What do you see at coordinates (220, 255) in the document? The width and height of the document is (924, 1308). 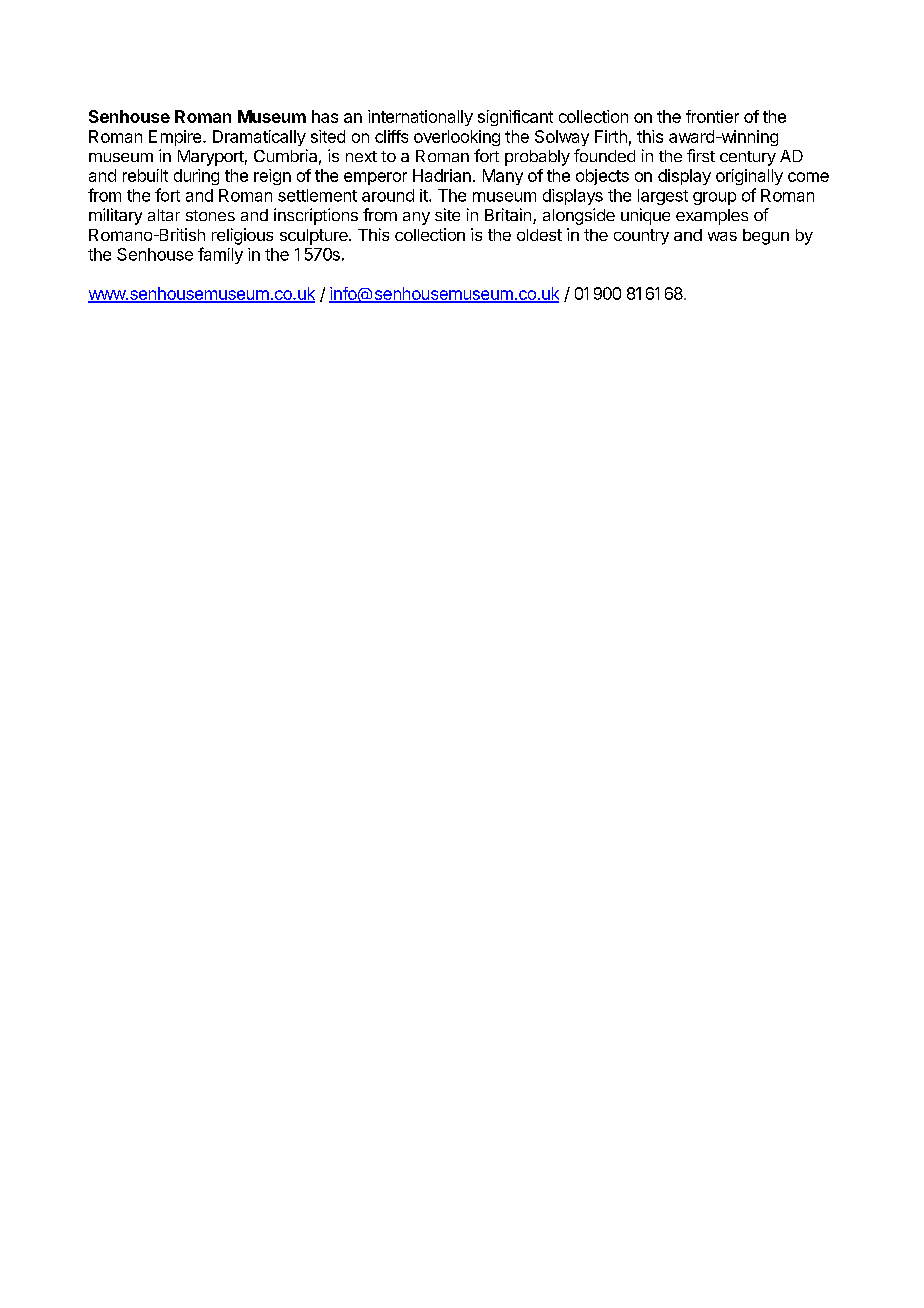 I see `family` at bounding box center [220, 255].
